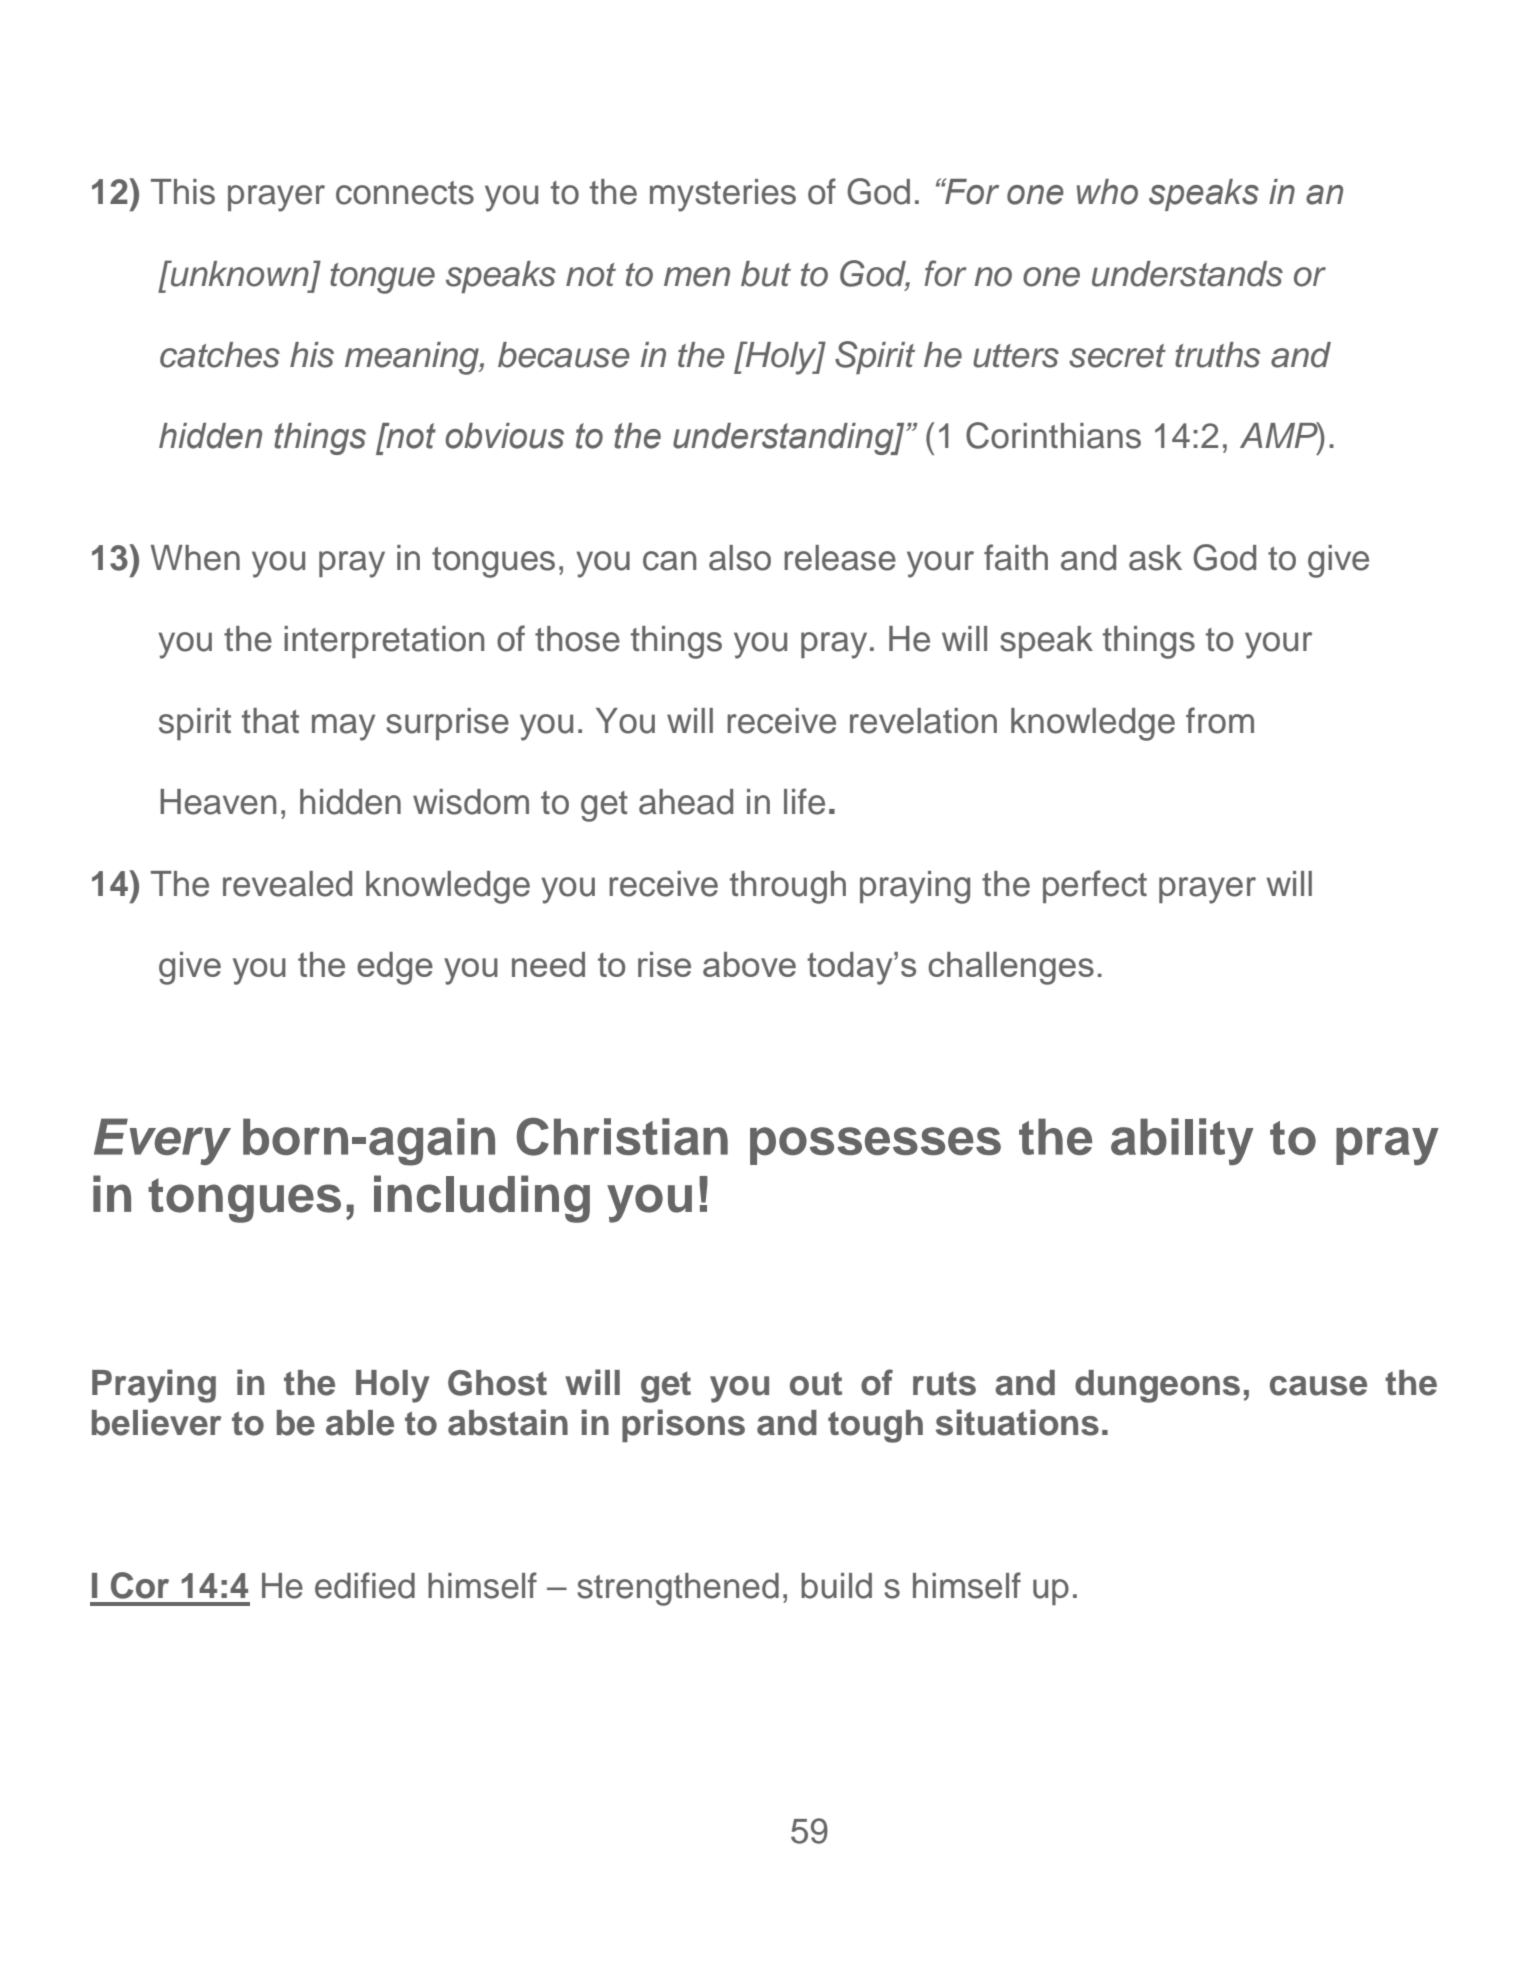 The height and width of the image is (1979, 1529). Describe the element at coordinates (669, 561) in the image. I see `can` at that location.
